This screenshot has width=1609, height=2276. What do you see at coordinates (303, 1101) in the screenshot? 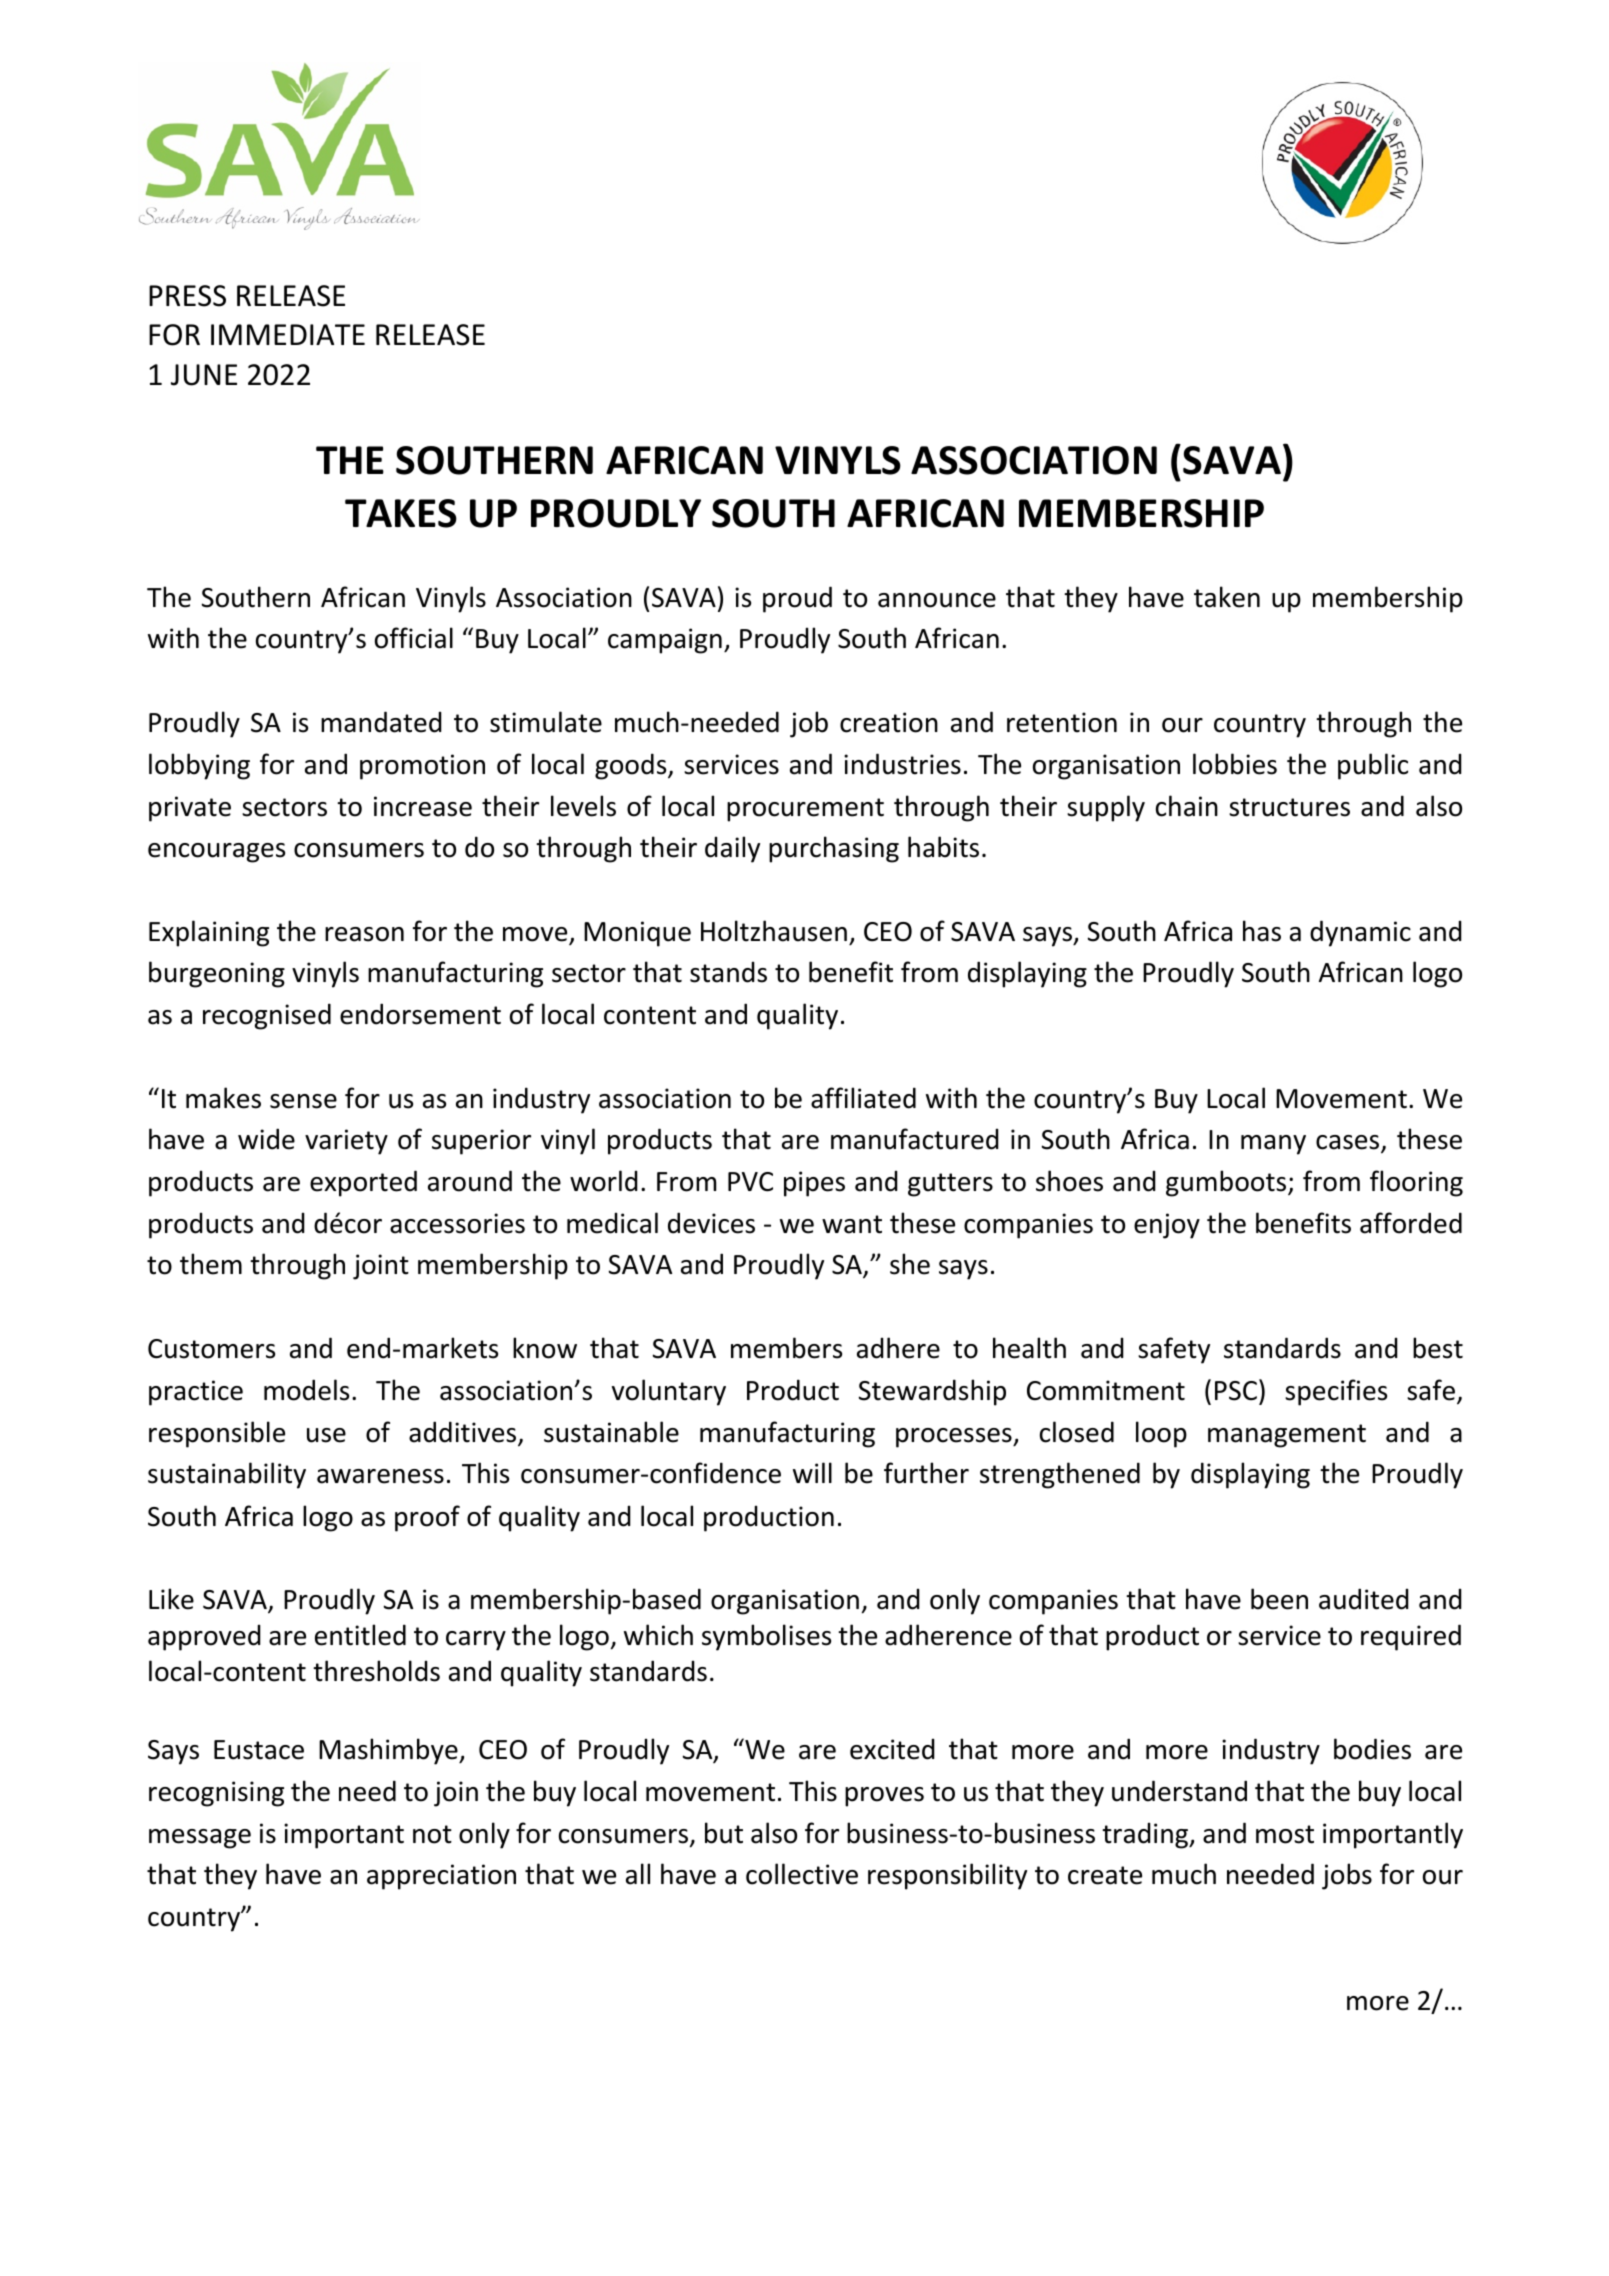
I see `sense` at bounding box center [303, 1101].
